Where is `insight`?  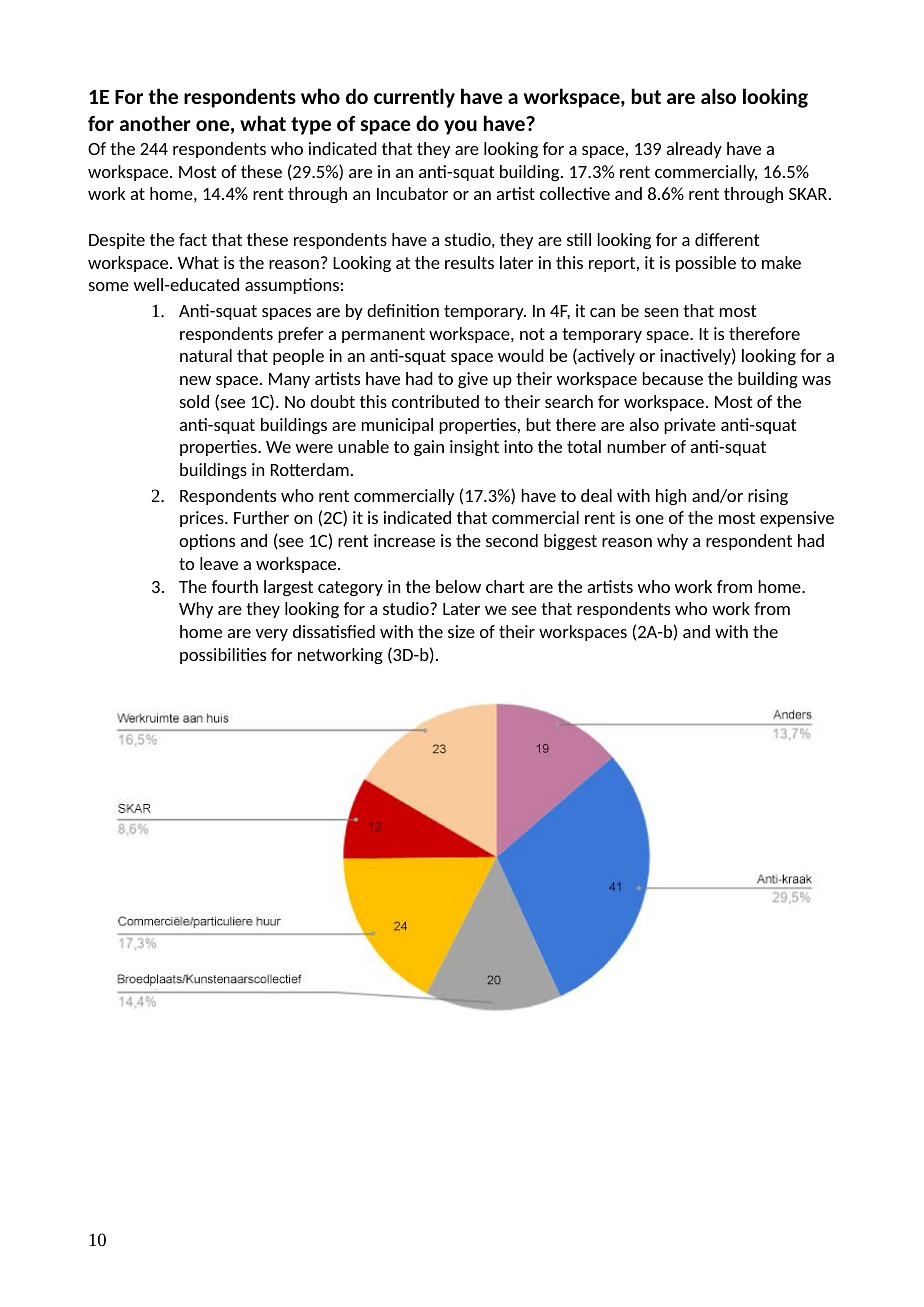 insight is located at coordinates (474, 448).
